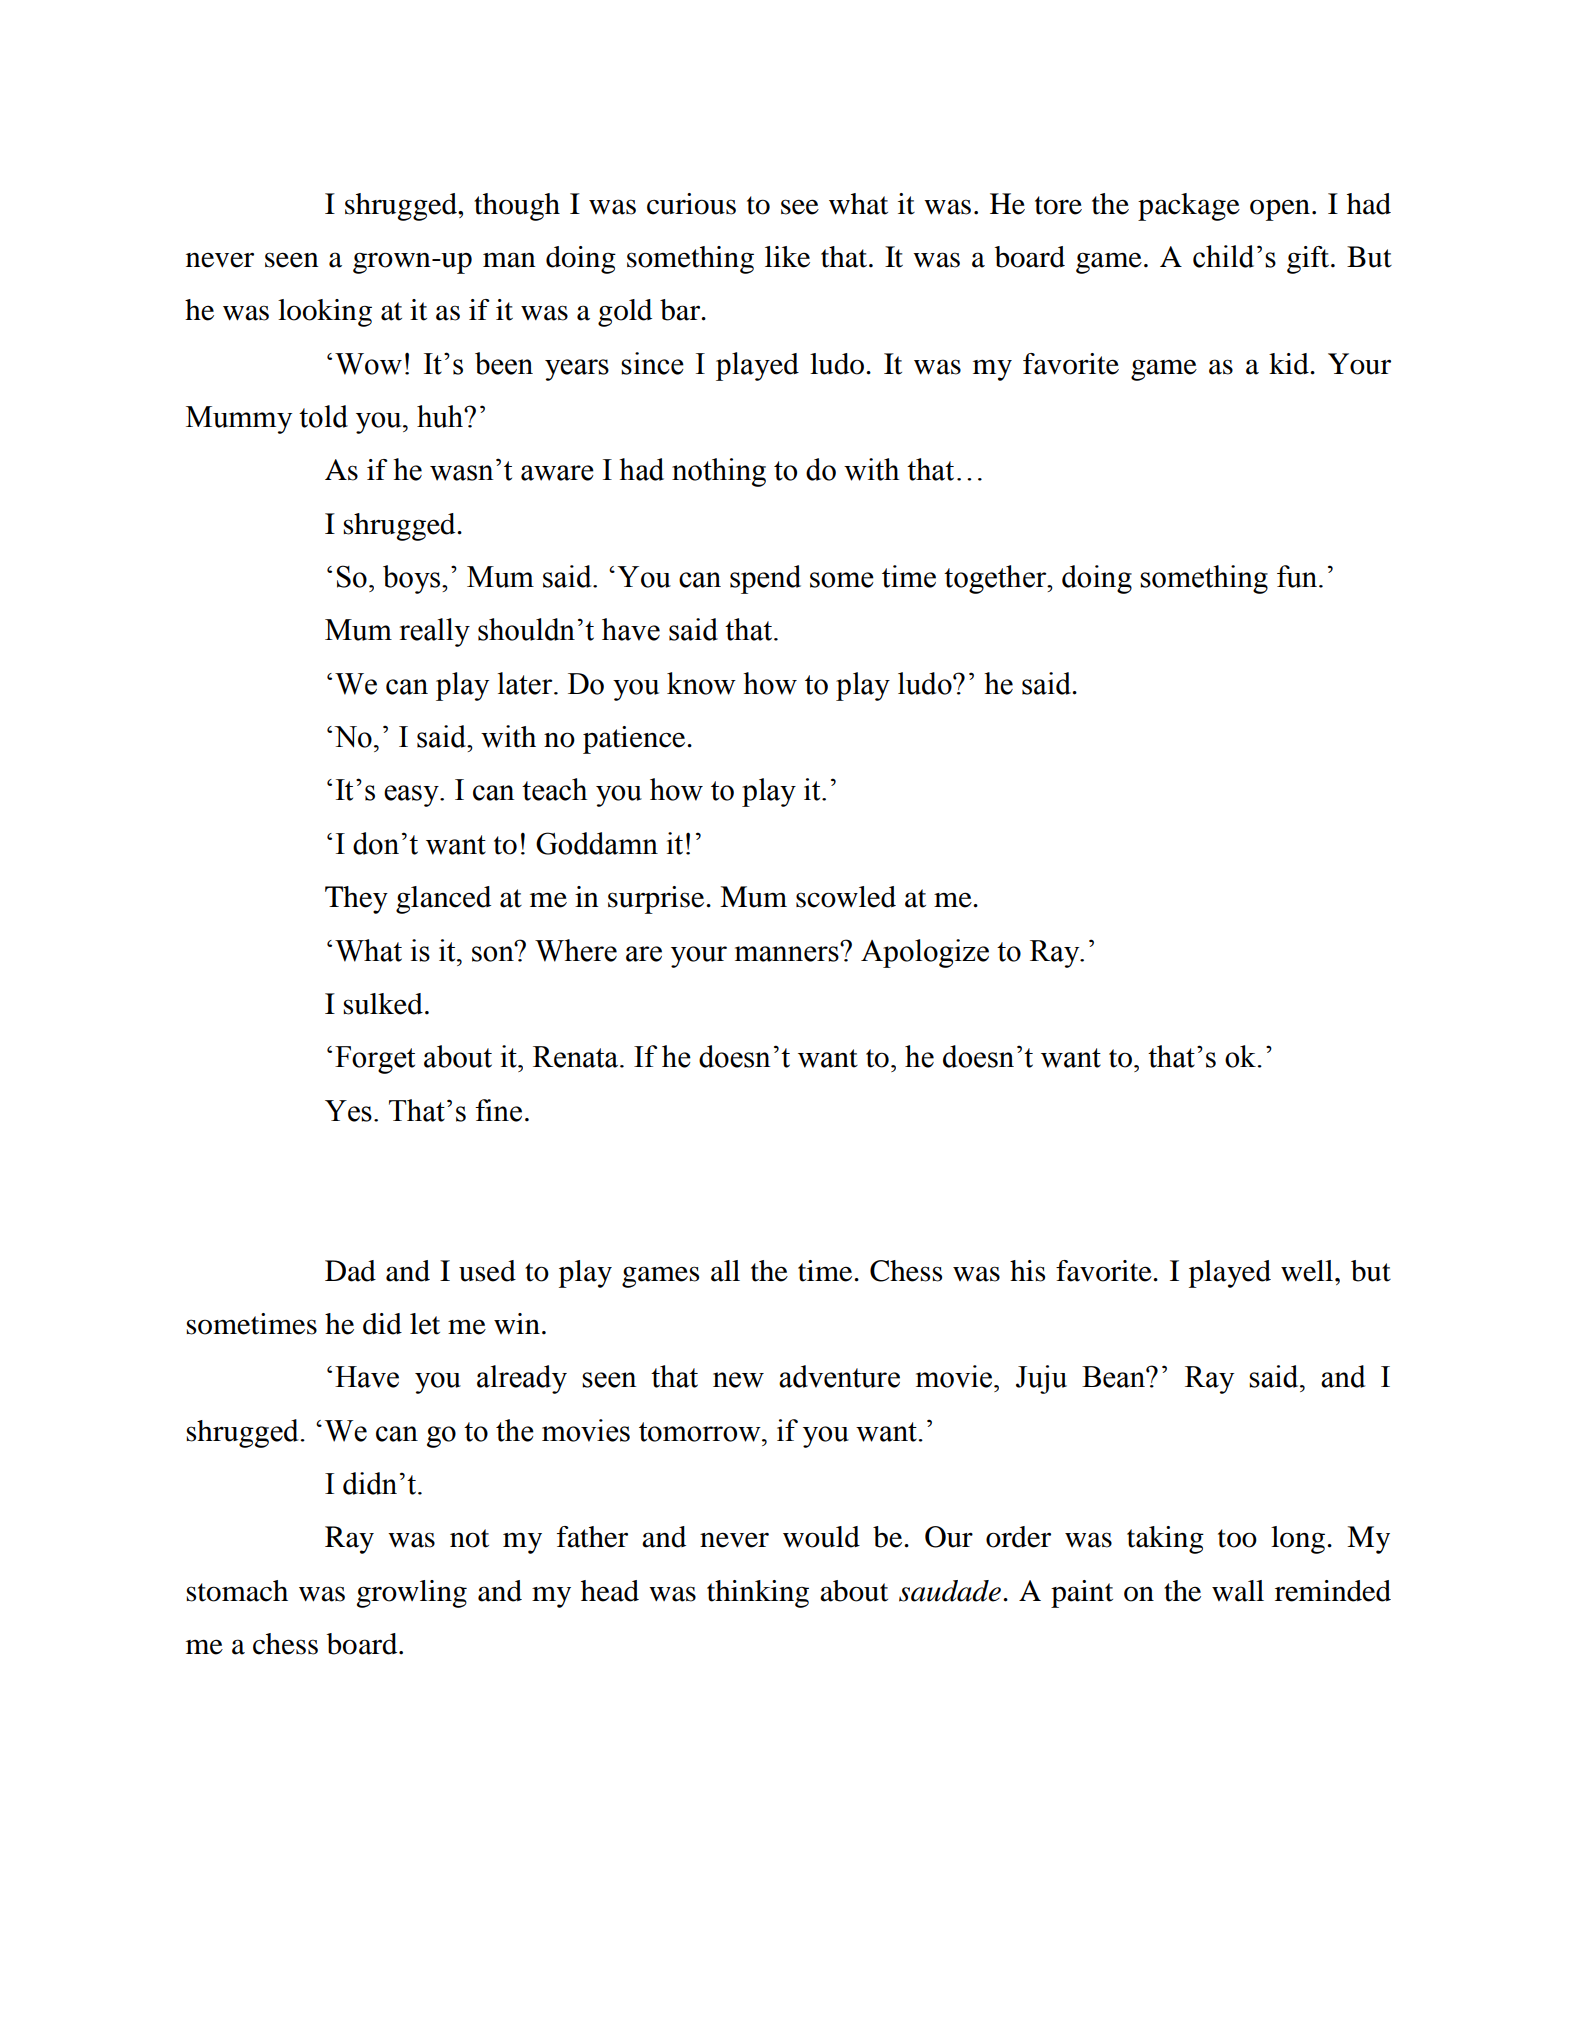 The width and height of the image is (1577, 2041). Describe the element at coordinates (925, 953) in the image. I see `Apologize` at that location.
